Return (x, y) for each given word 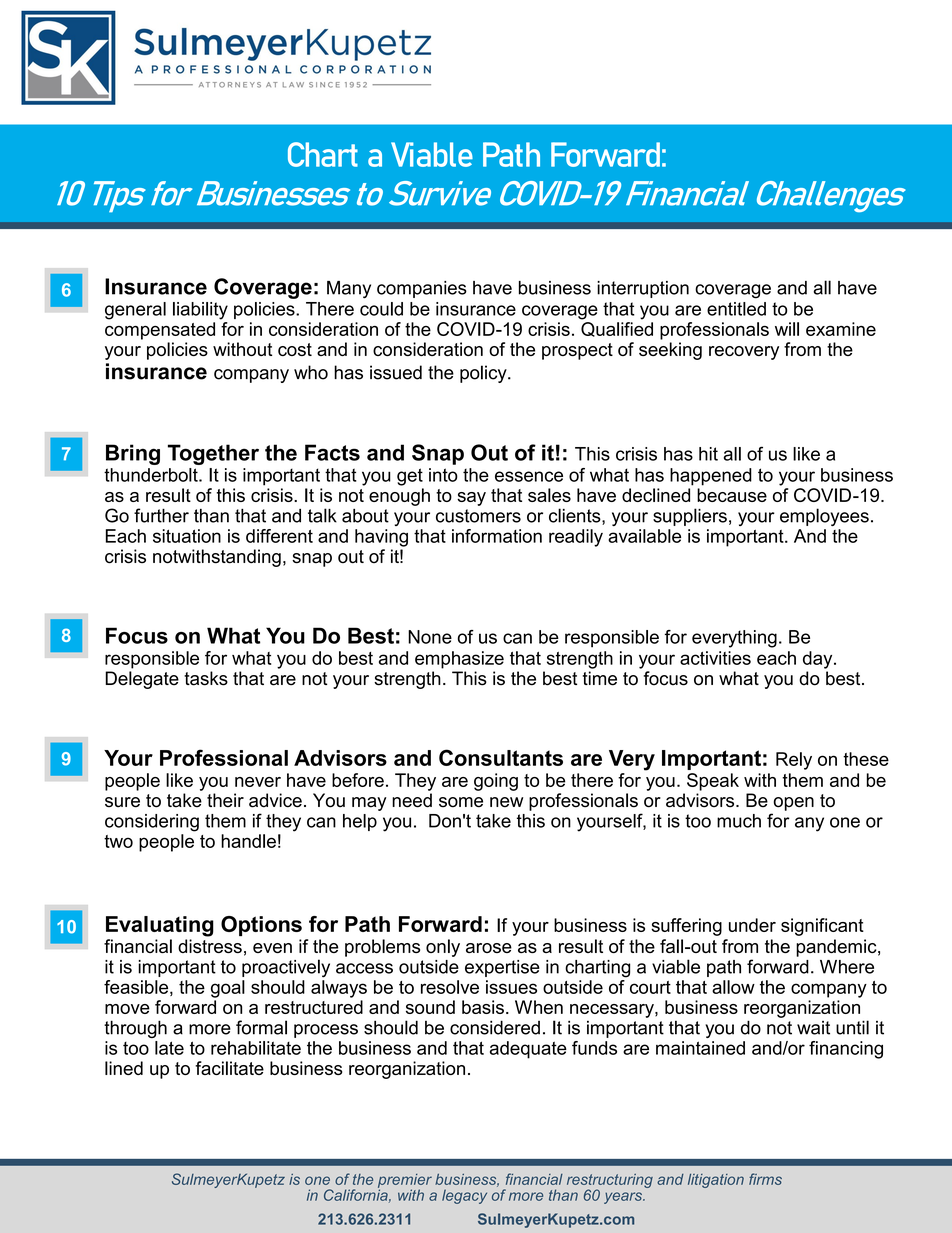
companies (422, 289)
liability (200, 311)
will (787, 329)
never (258, 782)
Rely (794, 761)
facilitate (229, 1068)
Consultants (501, 757)
